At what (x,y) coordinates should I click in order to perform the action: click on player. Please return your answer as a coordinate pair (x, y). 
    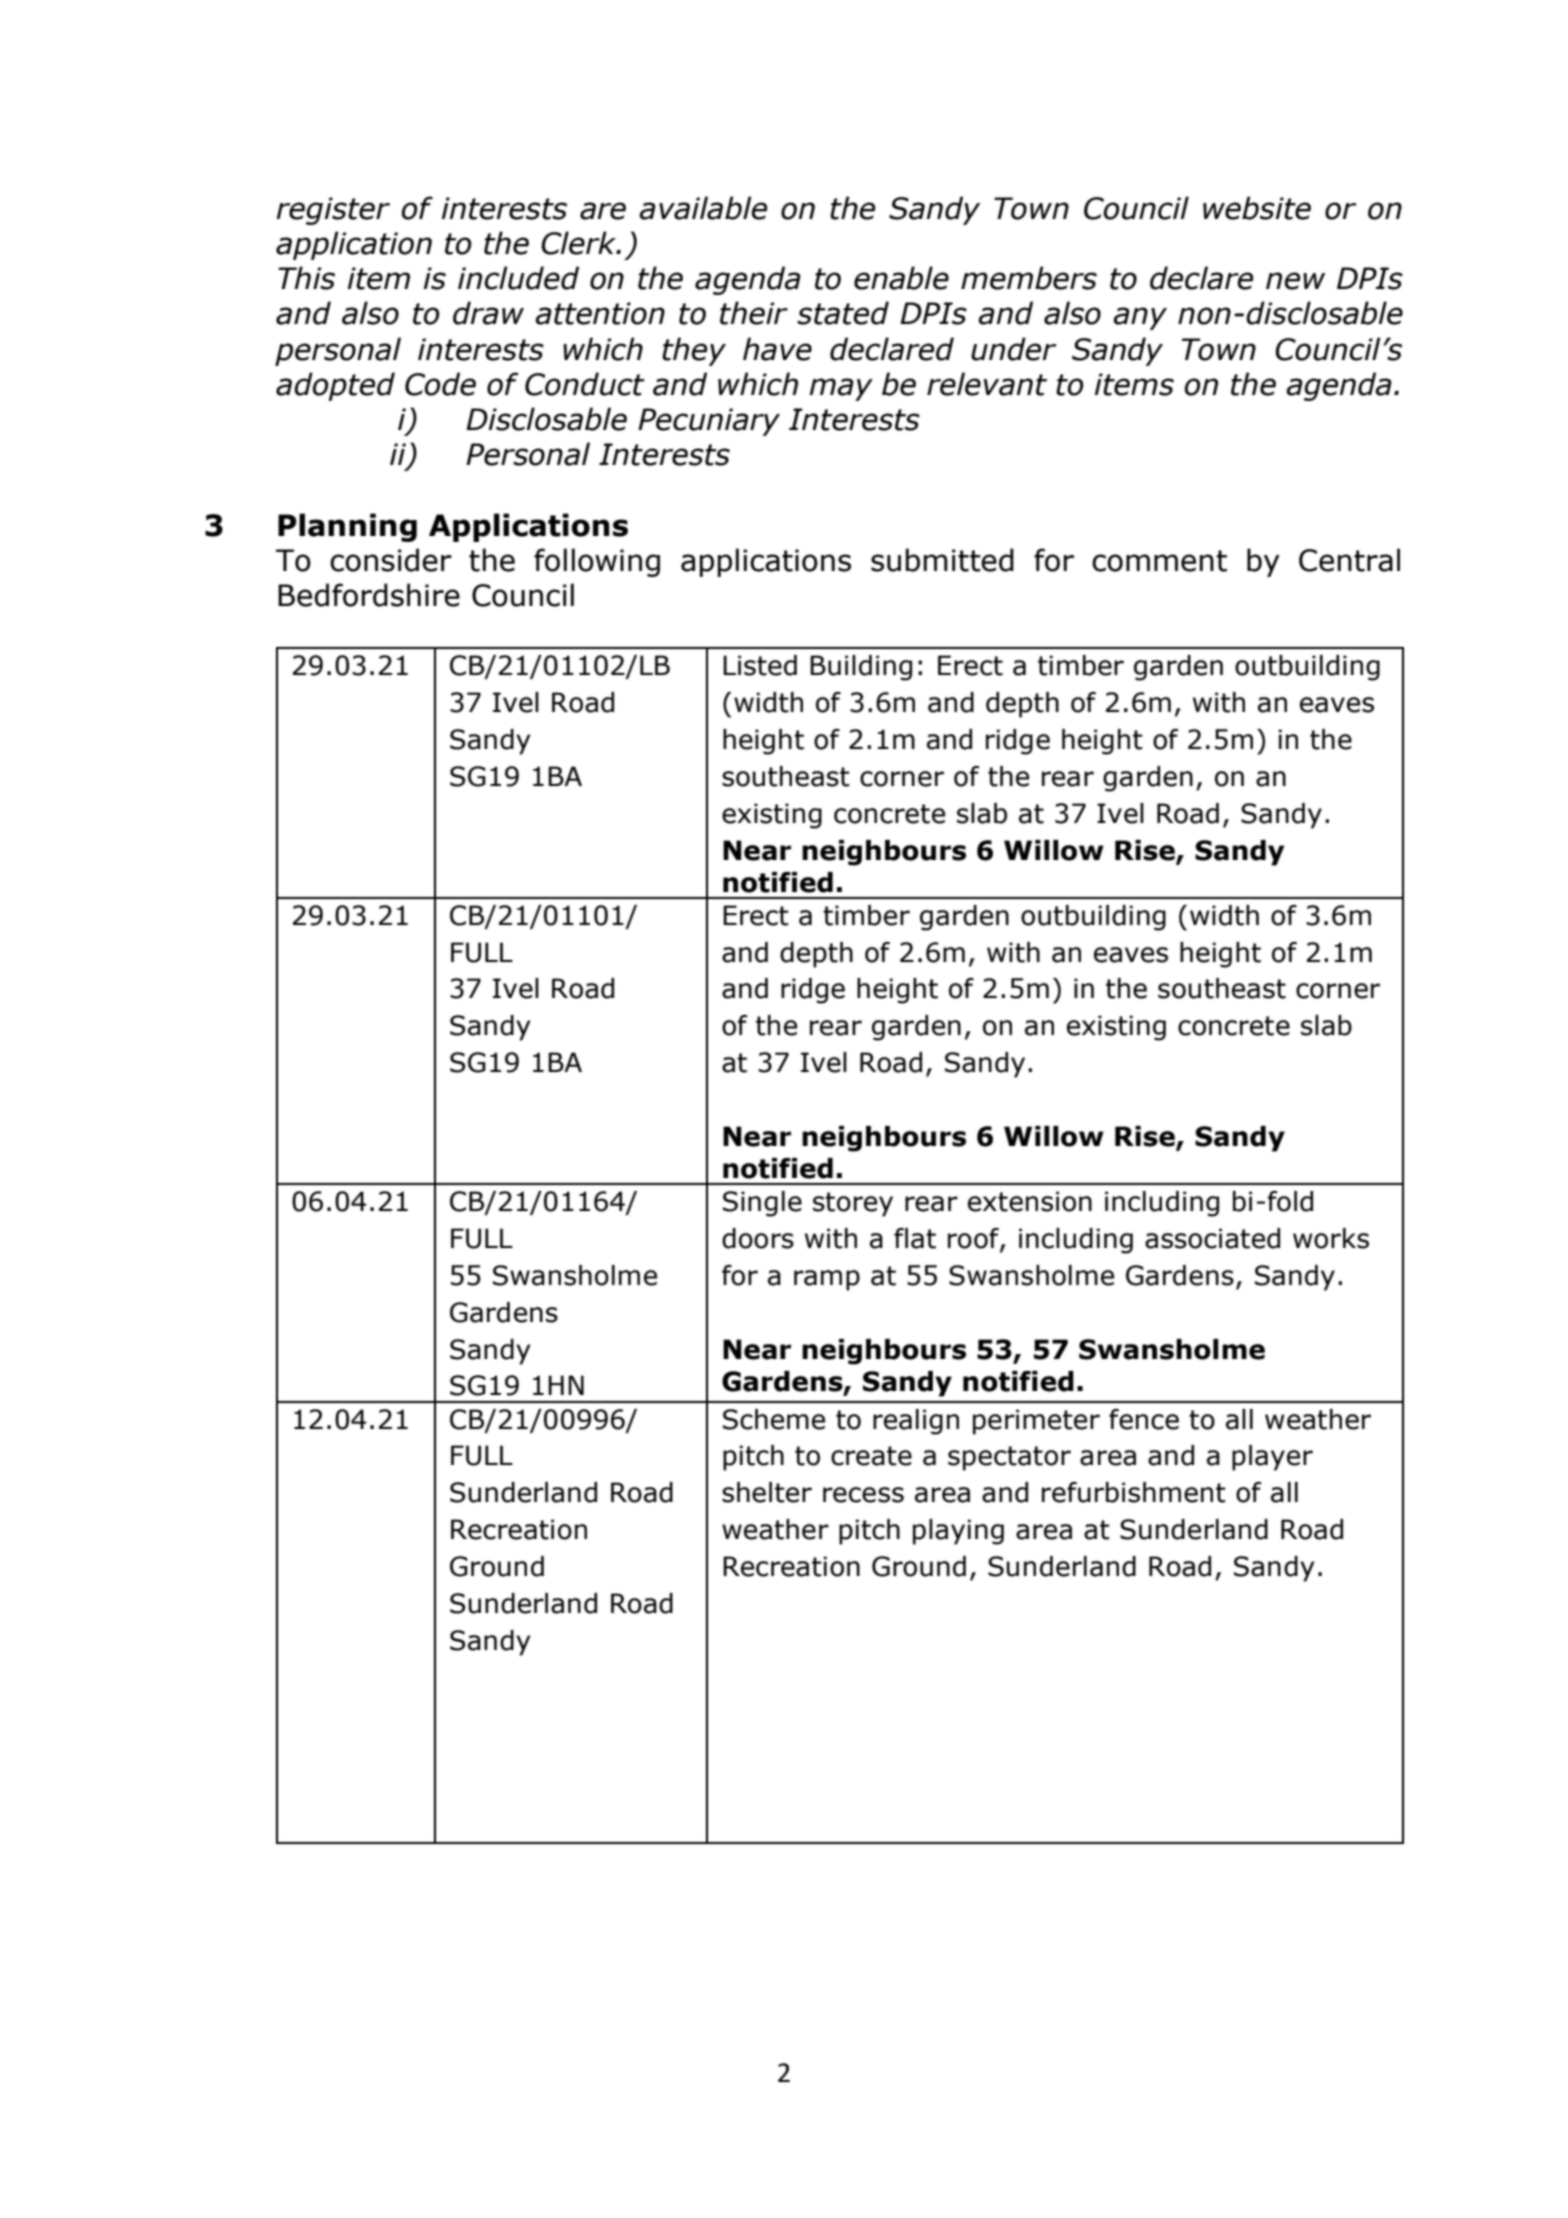
    Looking at the image, I should click on (1272, 1458).
